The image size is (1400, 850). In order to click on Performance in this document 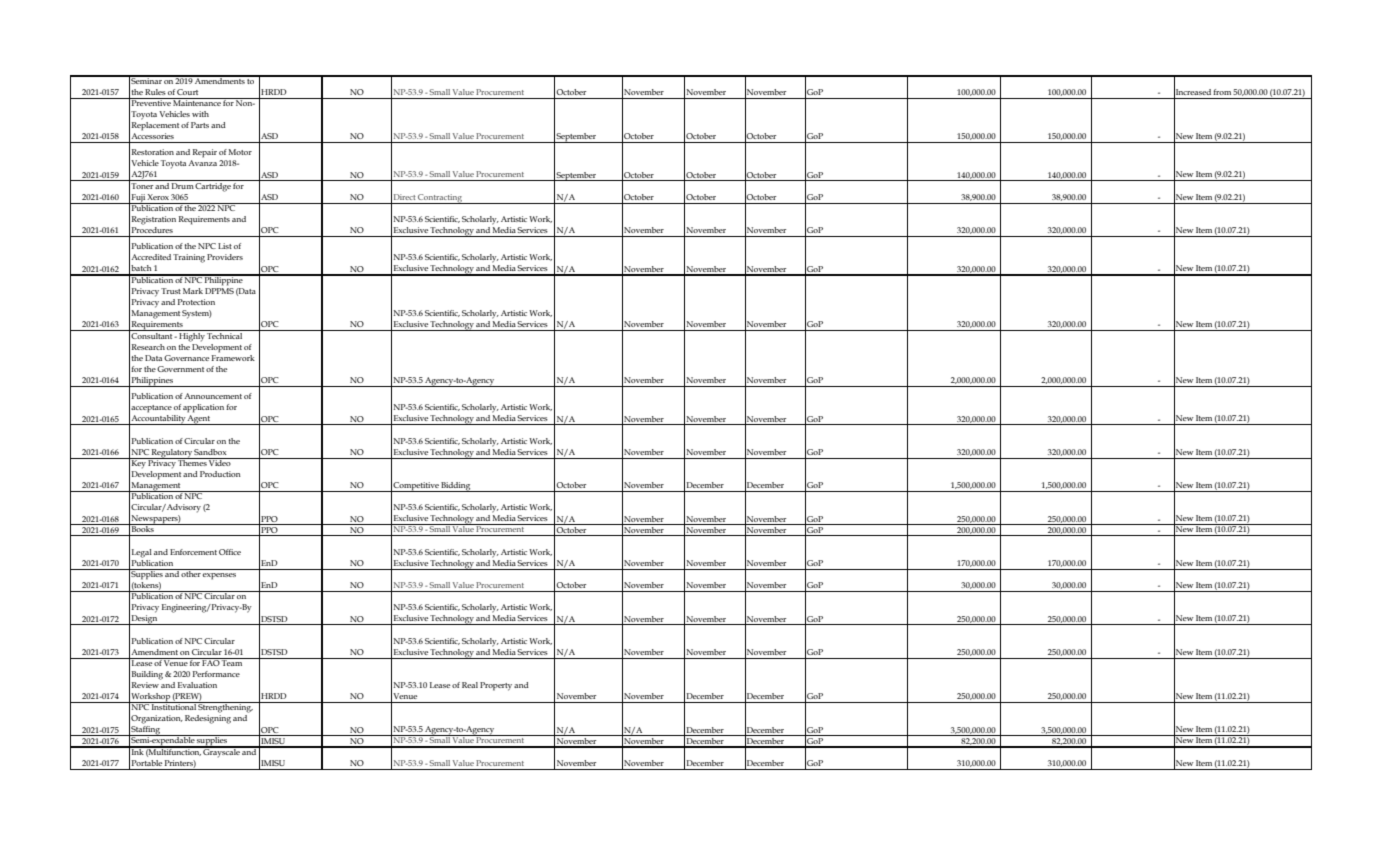, I will do `click(216, 674)`.
